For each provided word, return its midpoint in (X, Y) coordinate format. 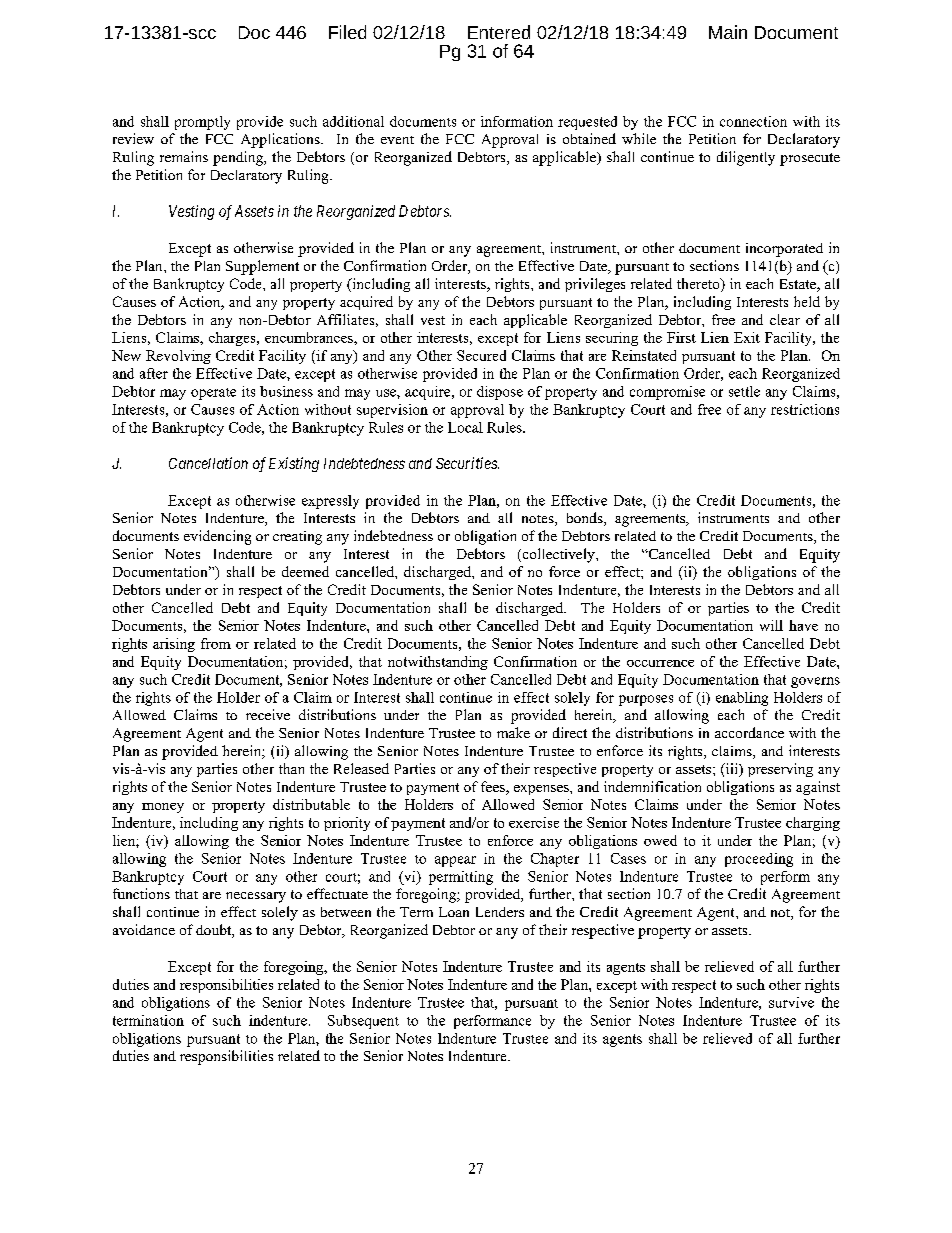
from (216, 643)
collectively (558, 555)
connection (753, 121)
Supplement (262, 267)
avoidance (144, 929)
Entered (499, 32)
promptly (202, 123)
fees (494, 788)
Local (465, 427)
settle (744, 391)
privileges (595, 285)
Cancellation (208, 463)
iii (731, 769)
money (163, 808)
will (771, 625)
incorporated (784, 250)
